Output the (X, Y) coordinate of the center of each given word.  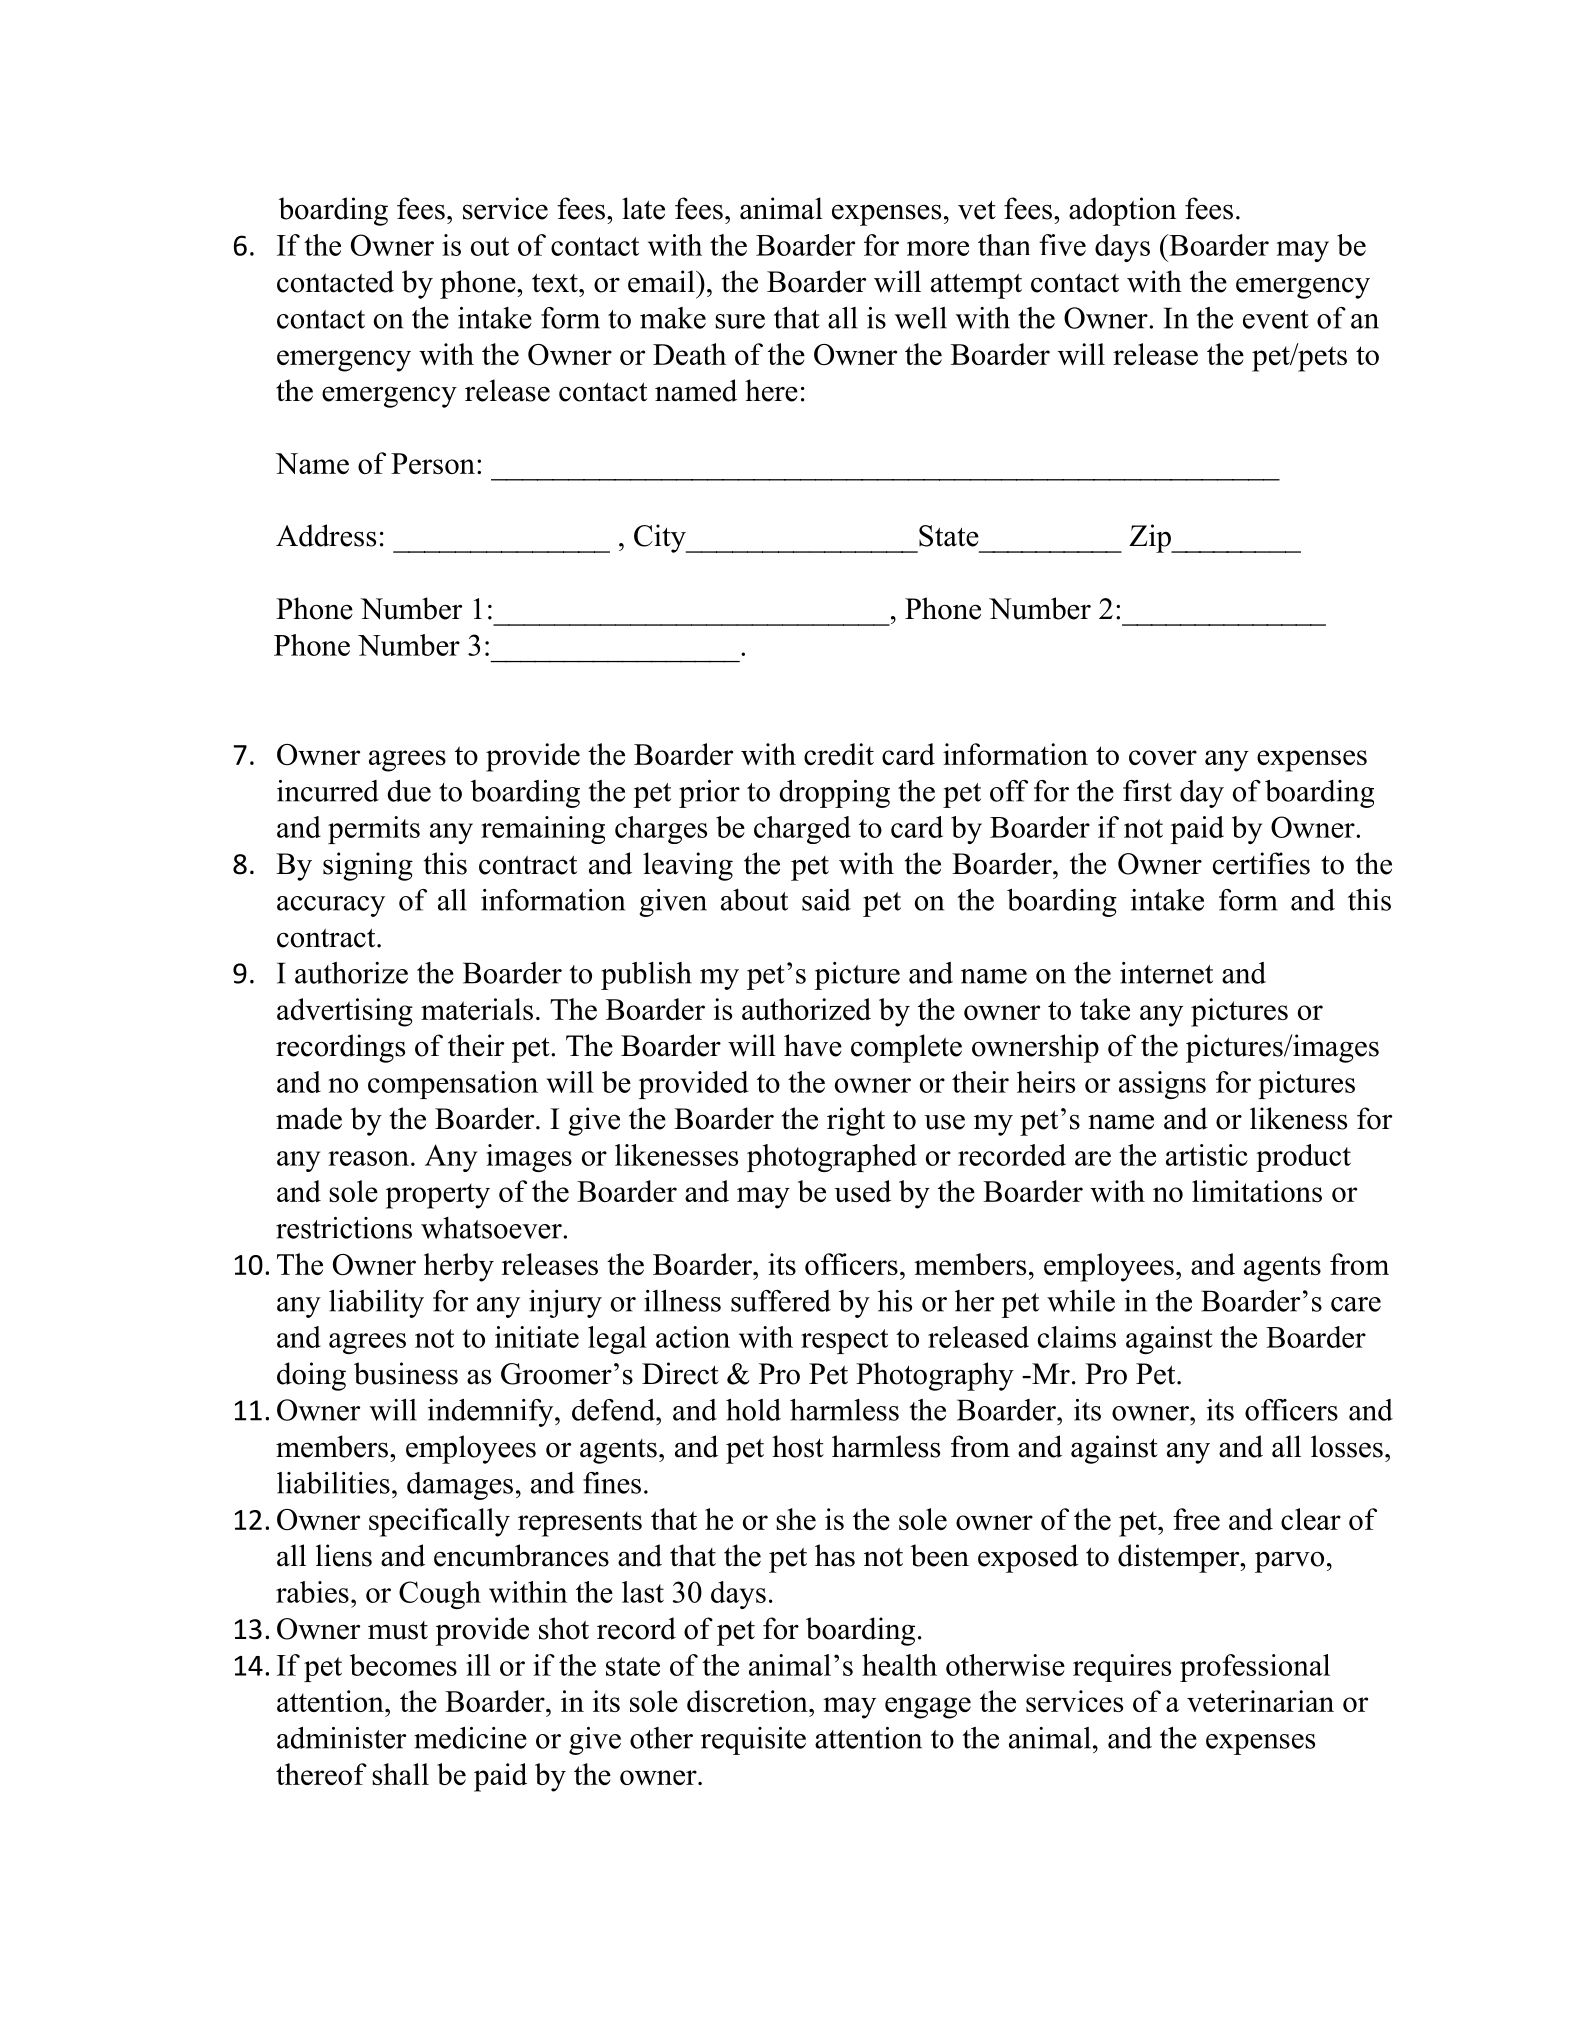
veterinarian (1260, 1701)
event (1276, 319)
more (938, 248)
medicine (470, 1738)
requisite (753, 1741)
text (556, 283)
